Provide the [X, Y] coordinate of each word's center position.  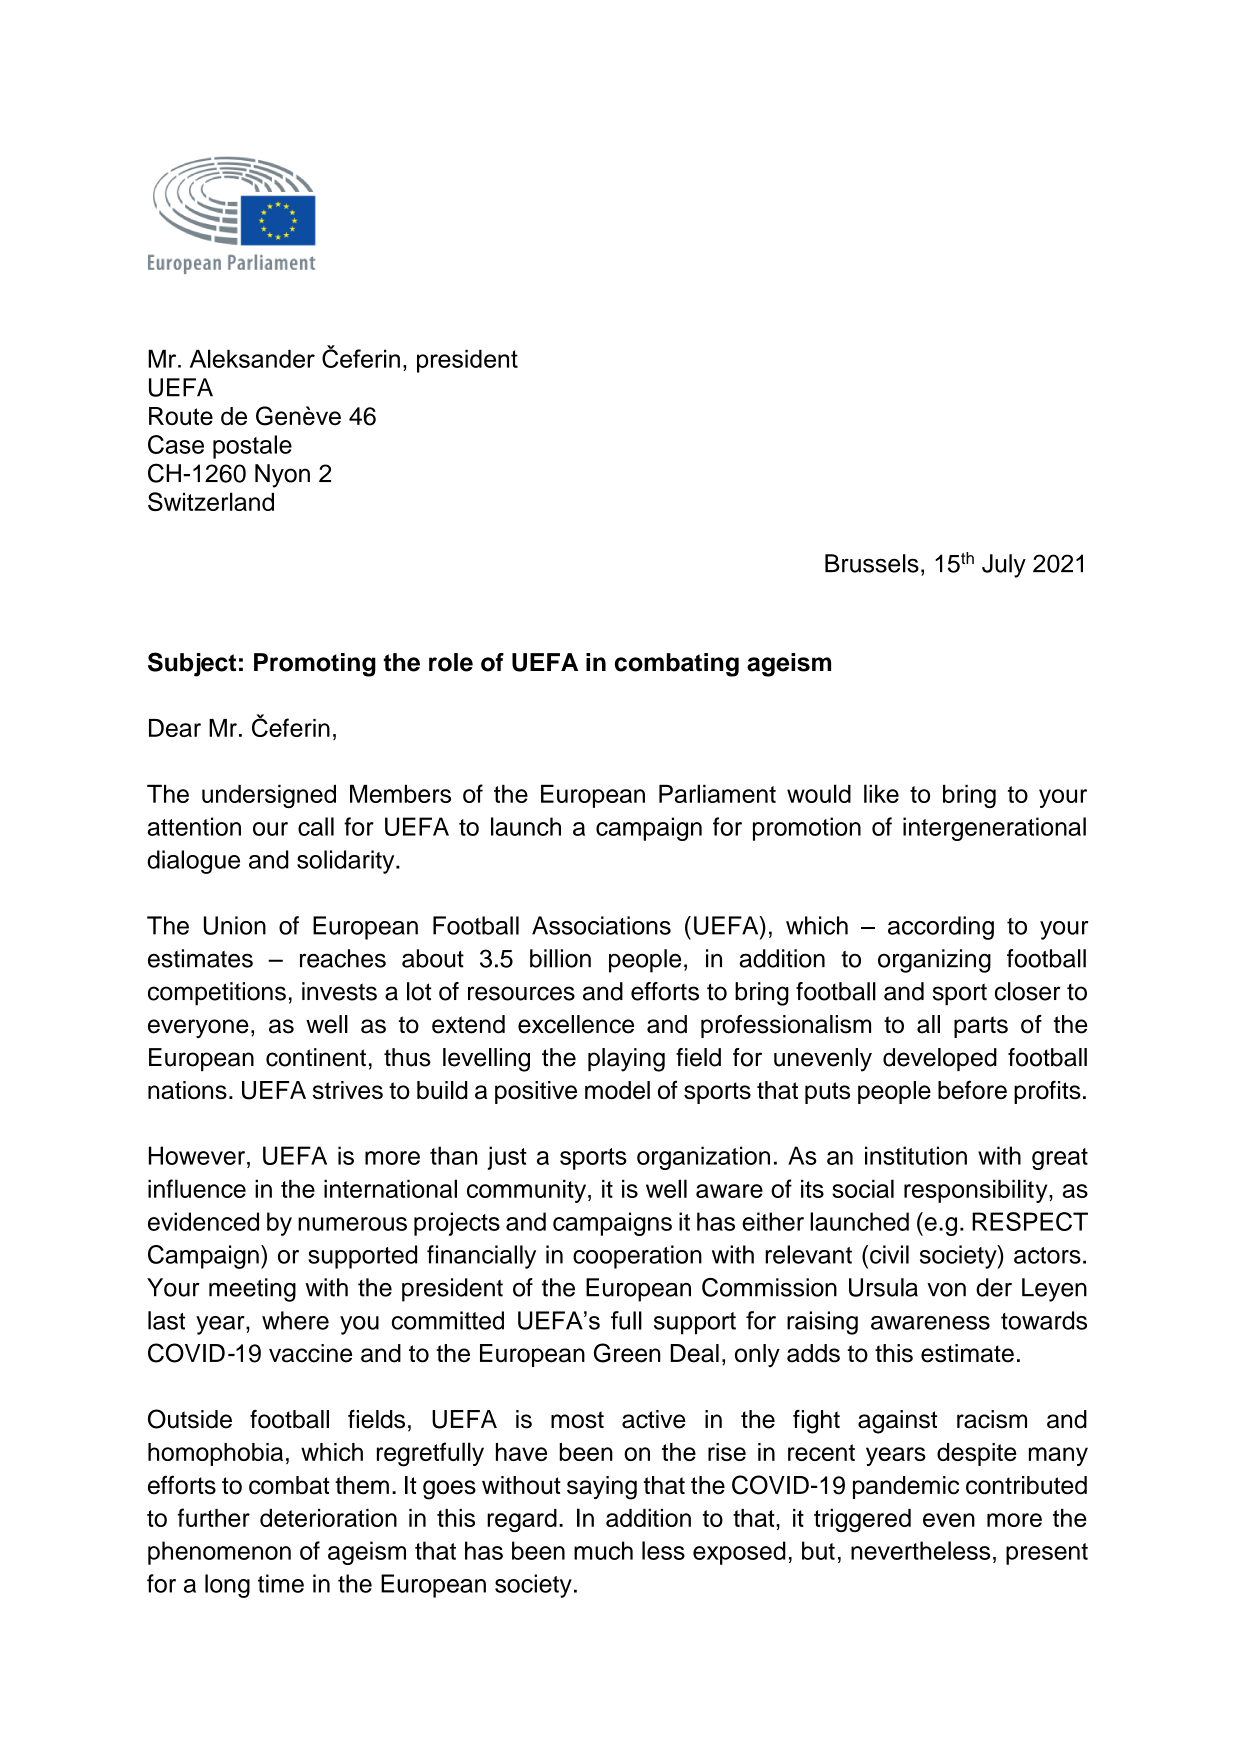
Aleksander [252, 358]
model [617, 1090]
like [881, 793]
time [281, 1583]
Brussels [872, 563]
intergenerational [994, 829]
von [946, 1290]
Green [627, 1353]
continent [316, 1057]
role [451, 662]
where [295, 1320]
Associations [601, 925]
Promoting [315, 665]
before [972, 1090]
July [1004, 566]
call [316, 826]
